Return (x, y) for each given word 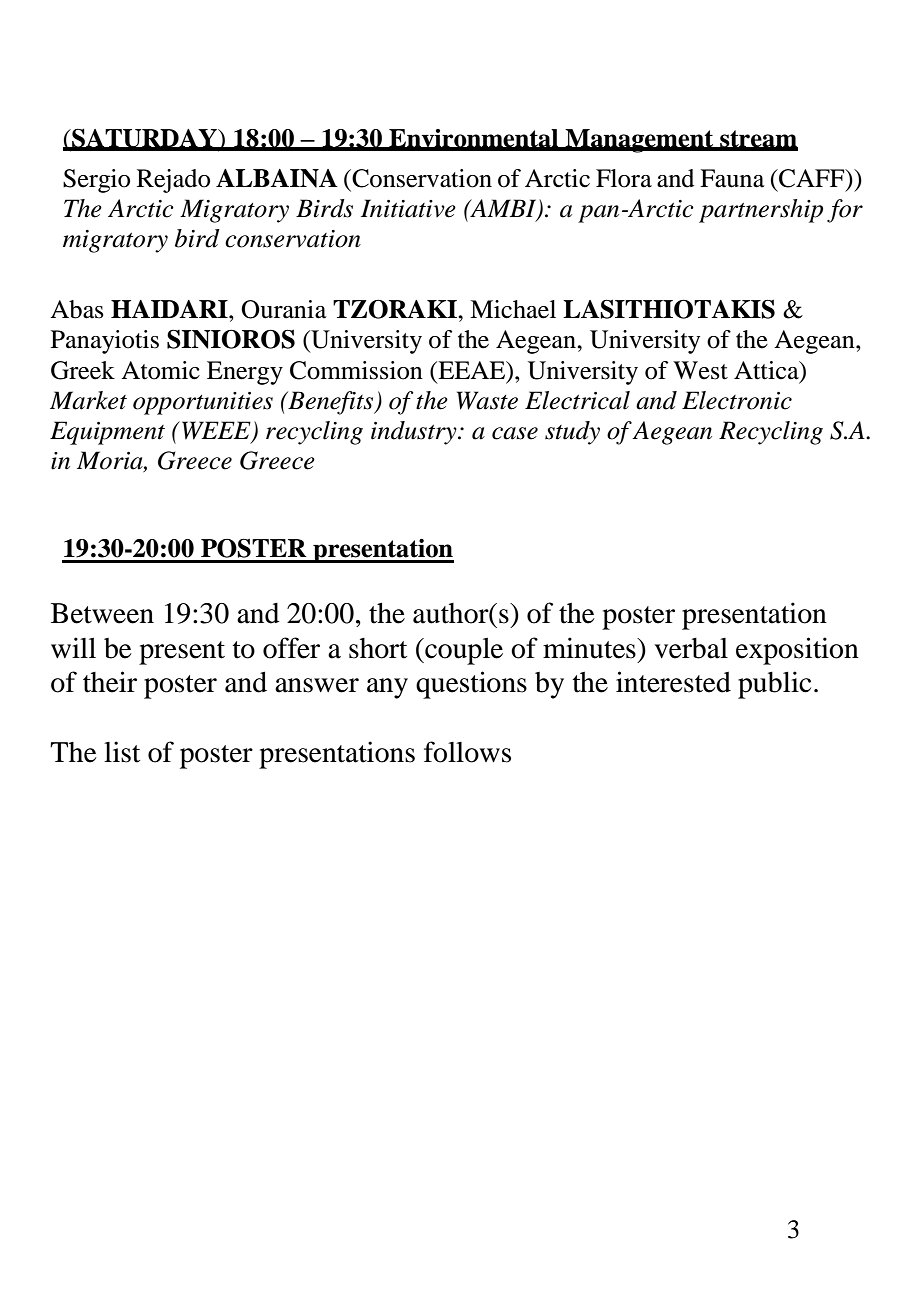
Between (102, 613)
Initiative (408, 208)
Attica (767, 370)
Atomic (160, 370)
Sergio (96, 181)
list (122, 752)
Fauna (732, 178)
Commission (356, 370)
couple (463, 651)
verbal (691, 648)
